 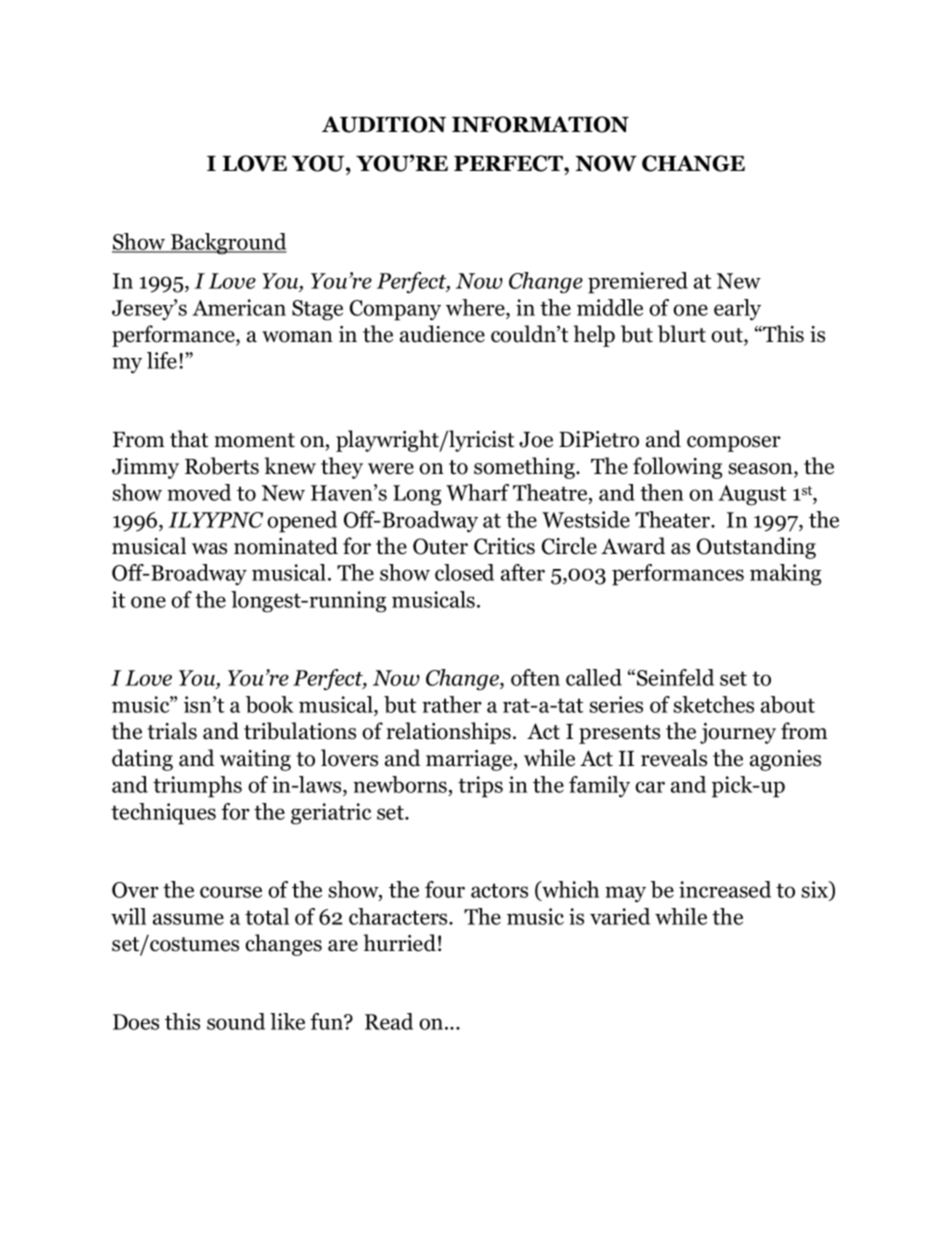 What do you see at coordinates (638, 283) in the page?
I see `premiered` at bounding box center [638, 283].
